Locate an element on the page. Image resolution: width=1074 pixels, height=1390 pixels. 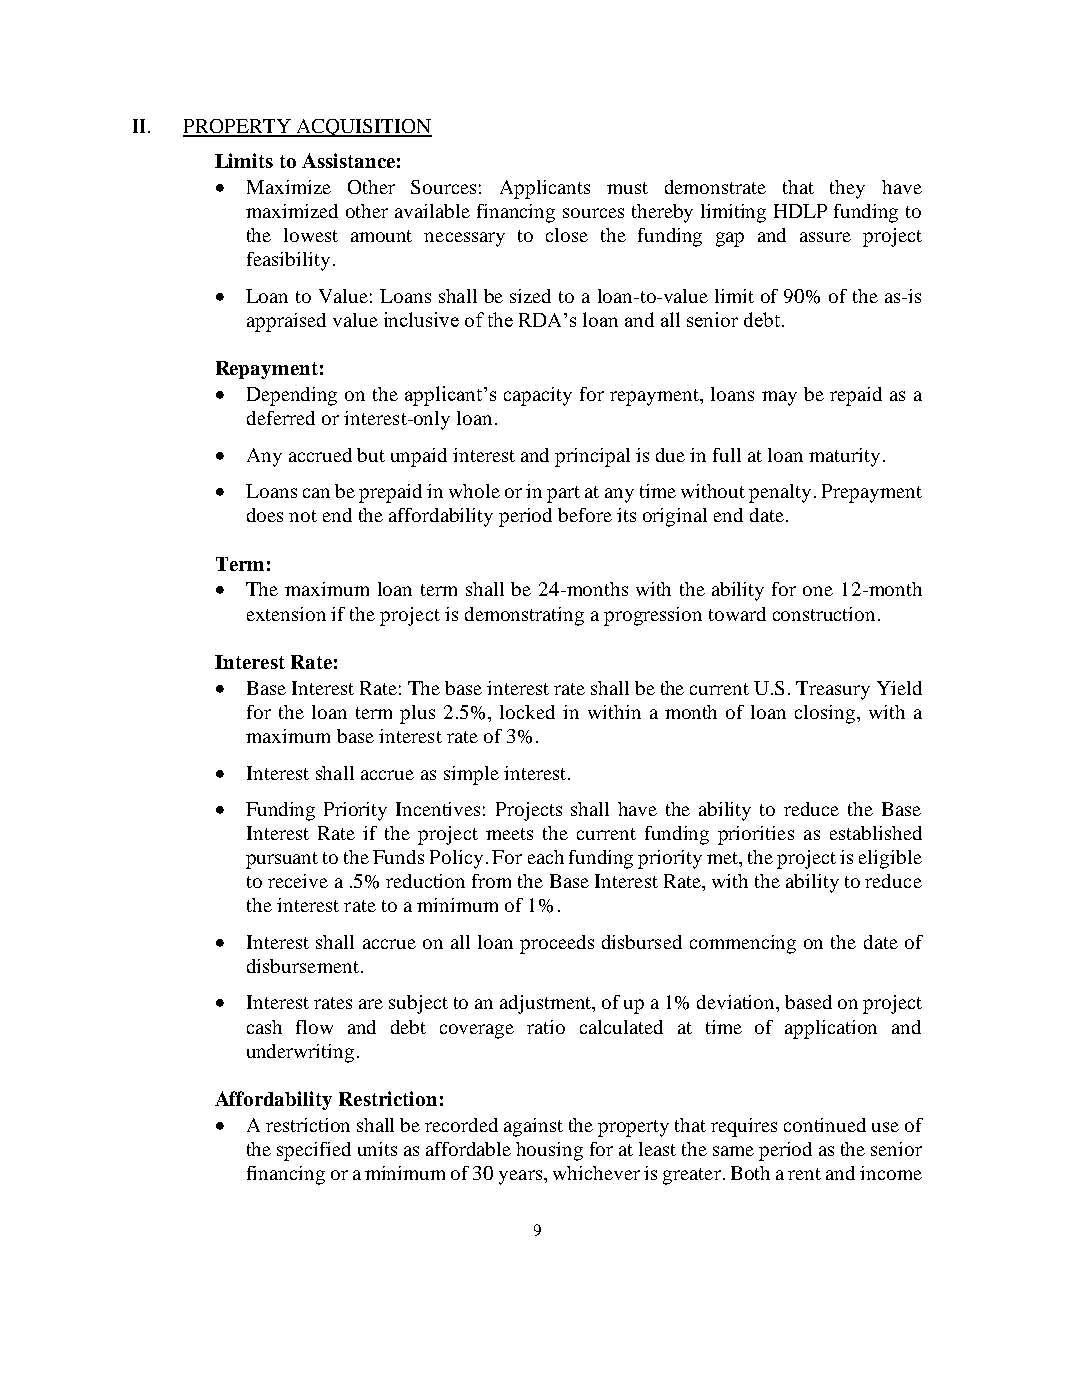
capacity is located at coordinates (538, 396).
